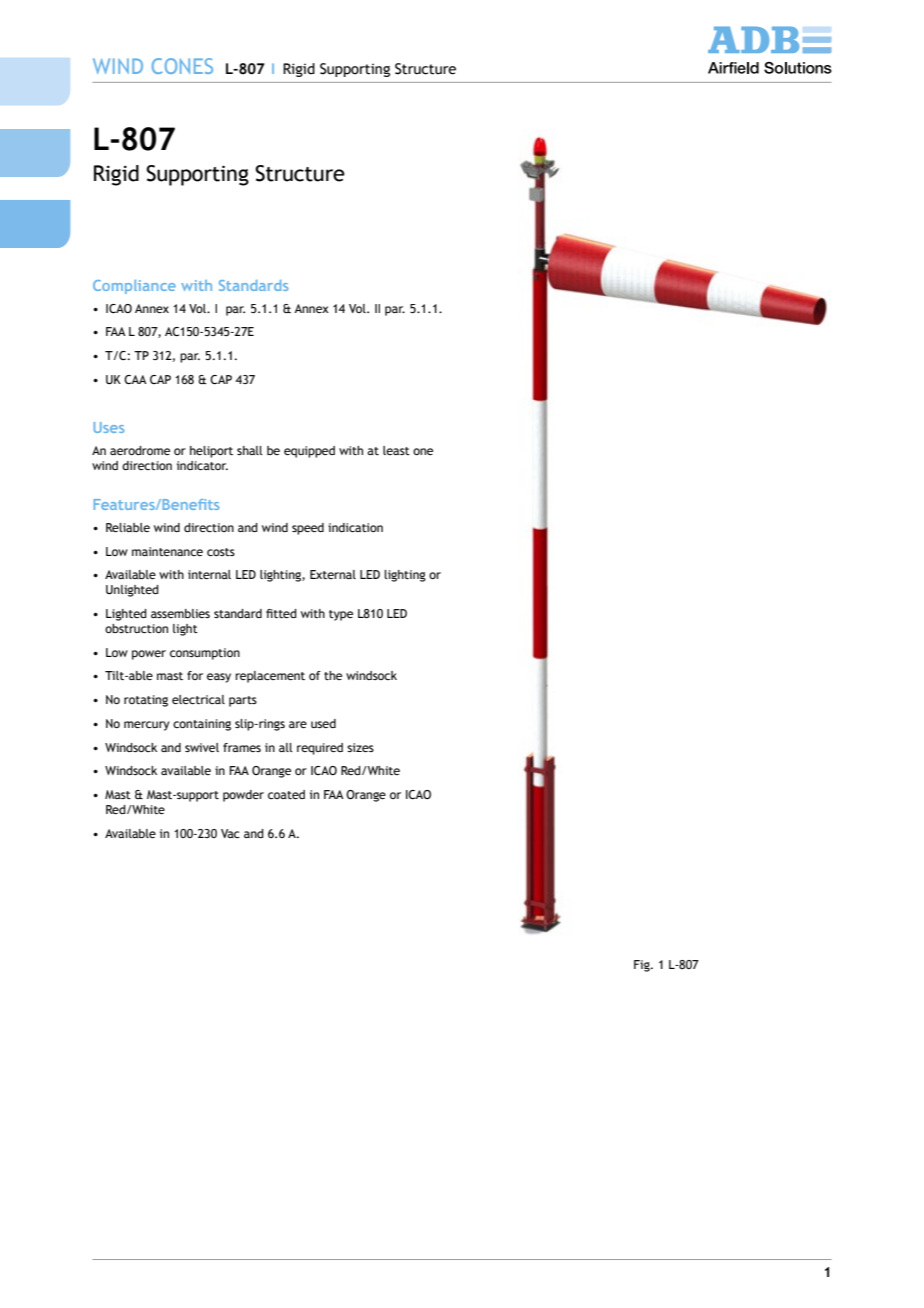  What do you see at coordinates (182, 66) in the screenshot?
I see `CONES` at bounding box center [182, 66].
